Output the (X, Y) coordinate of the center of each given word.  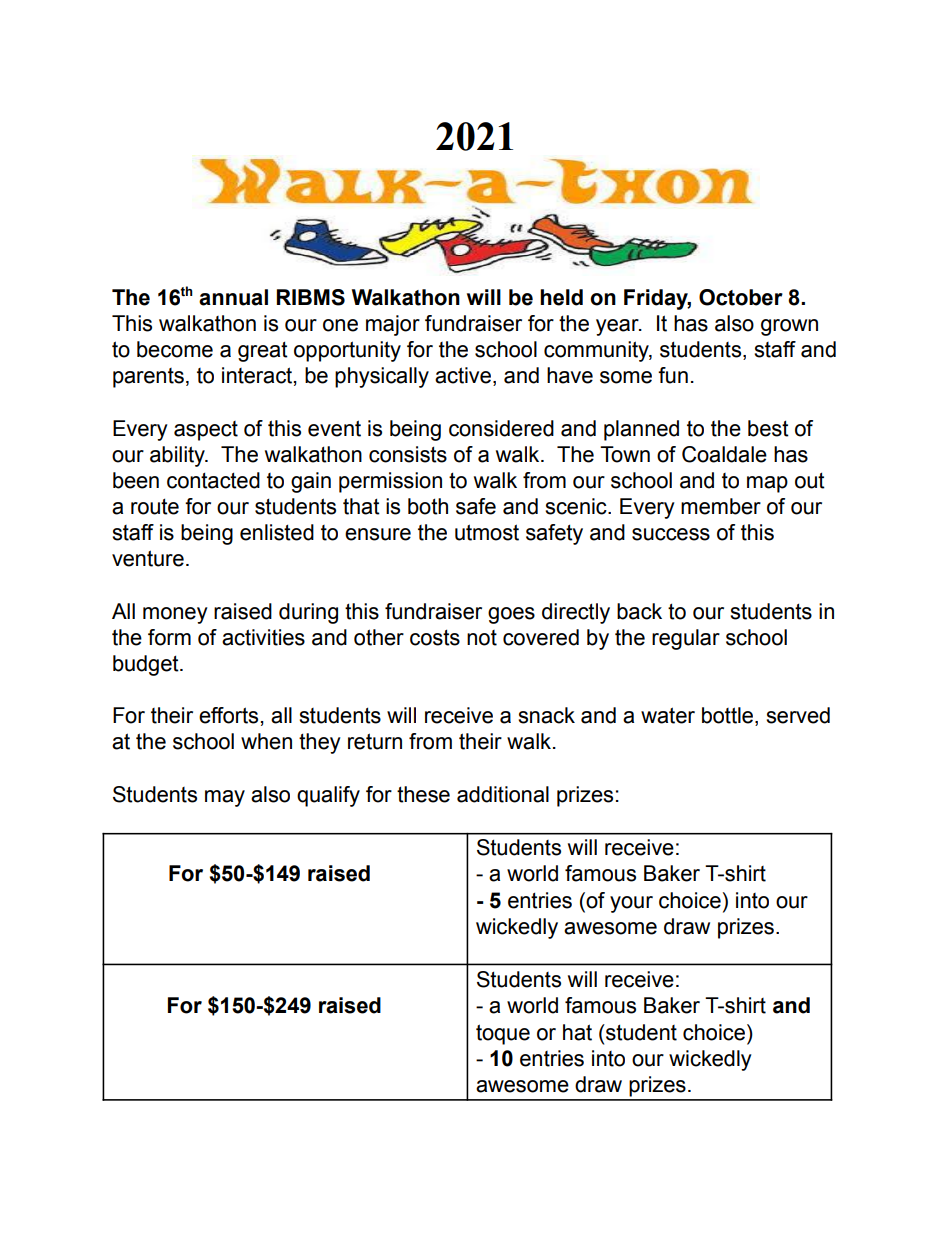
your (631, 904)
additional (503, 794)
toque (503, 1034)
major (393, 325)
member (721, 506)
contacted (213, 480)
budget (147, 665)
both (428, 506)
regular (686, 639)
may (225, 798)
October (741, 297)
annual (233, 297)
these (423, 794)
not (482, 638)
